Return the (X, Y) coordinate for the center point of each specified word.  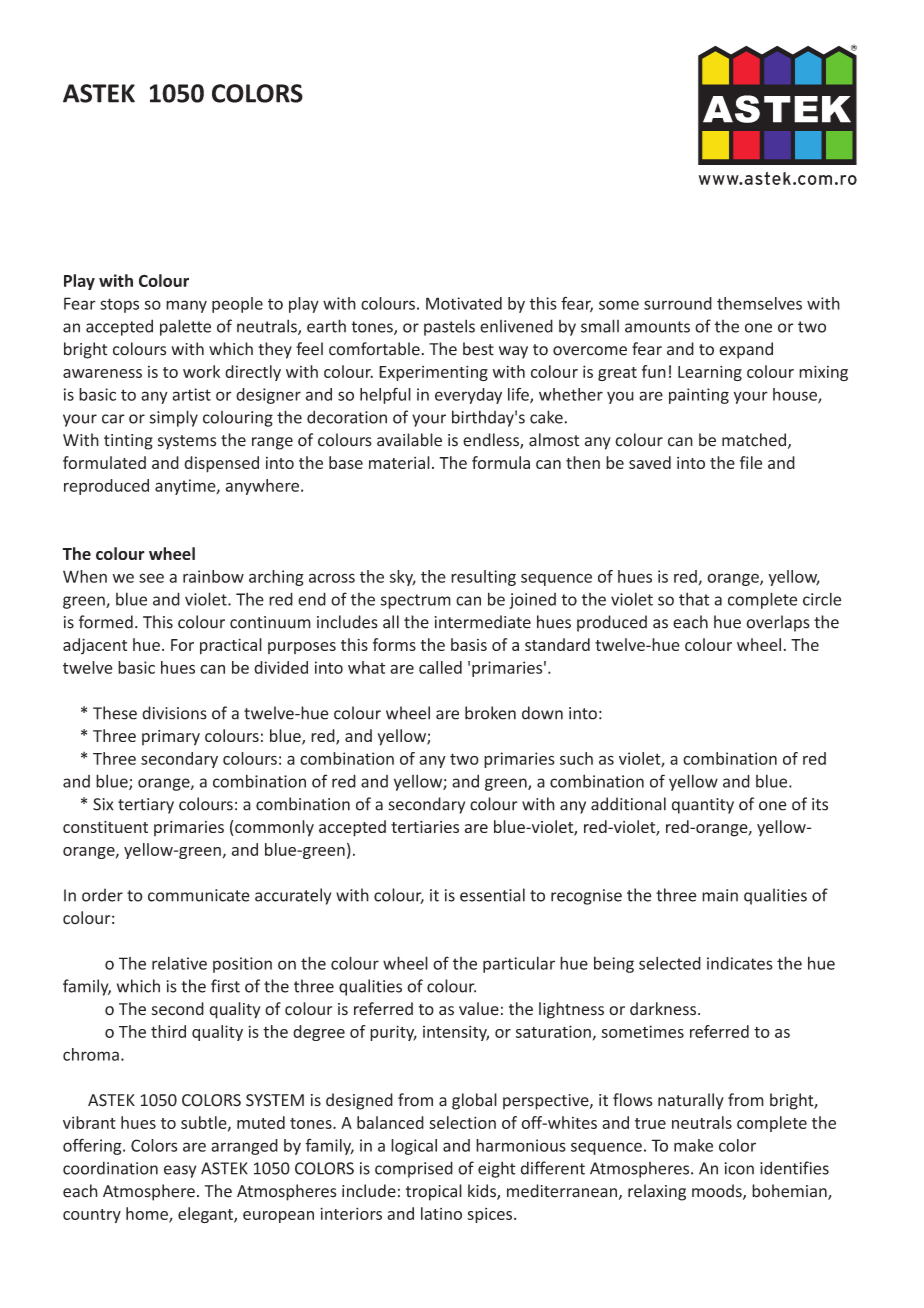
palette (185, 327)
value (479, 1009)
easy (180, 1171)
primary (171, 737)
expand (746, 350)
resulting (483, 578)
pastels (449, 327)
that (694, 599)
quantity (703, 806)
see (151, 578)
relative (179, 963)
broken (490, 713)
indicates (740, 963)
